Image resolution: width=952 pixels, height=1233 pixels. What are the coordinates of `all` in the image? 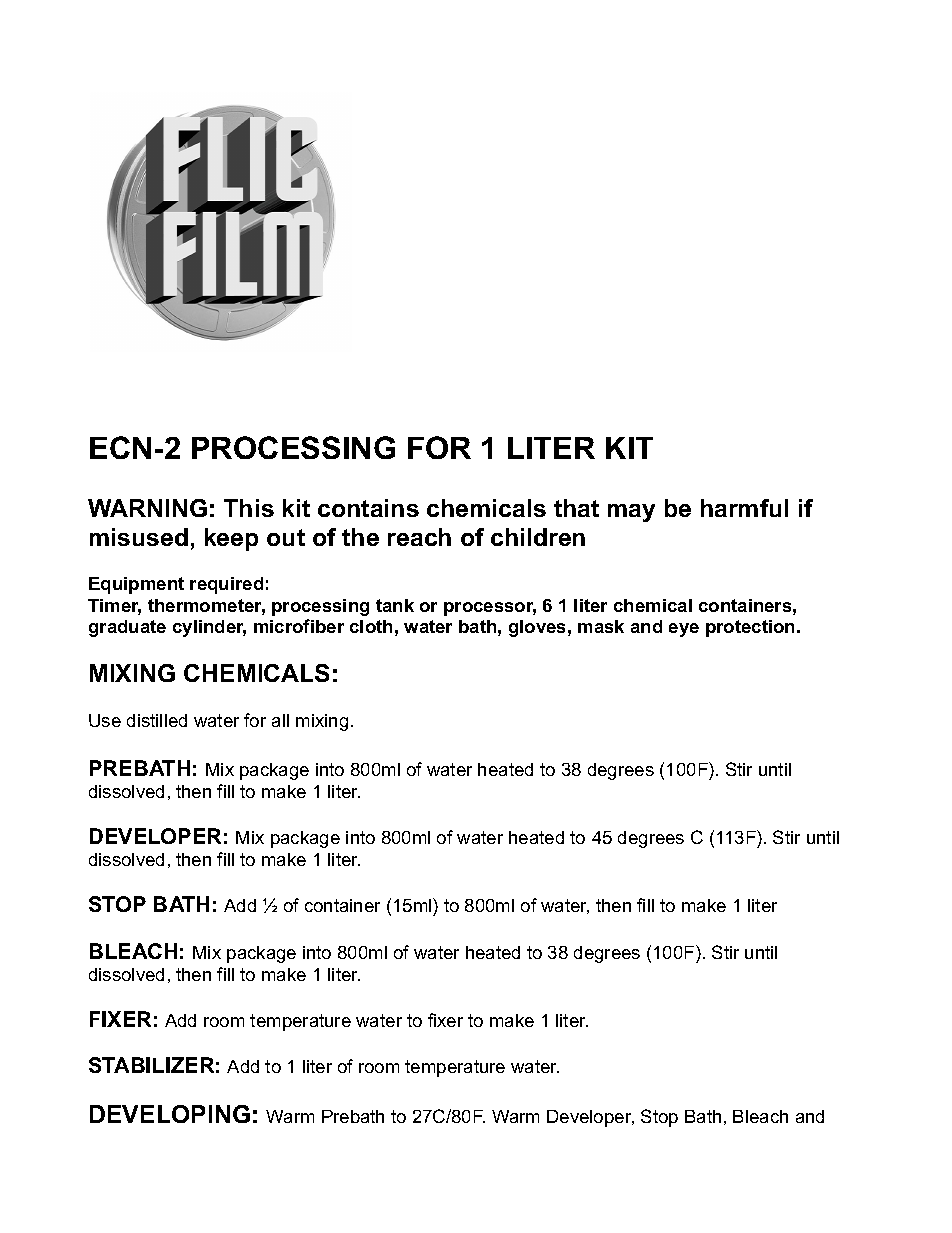 It's located at (280, 720).
